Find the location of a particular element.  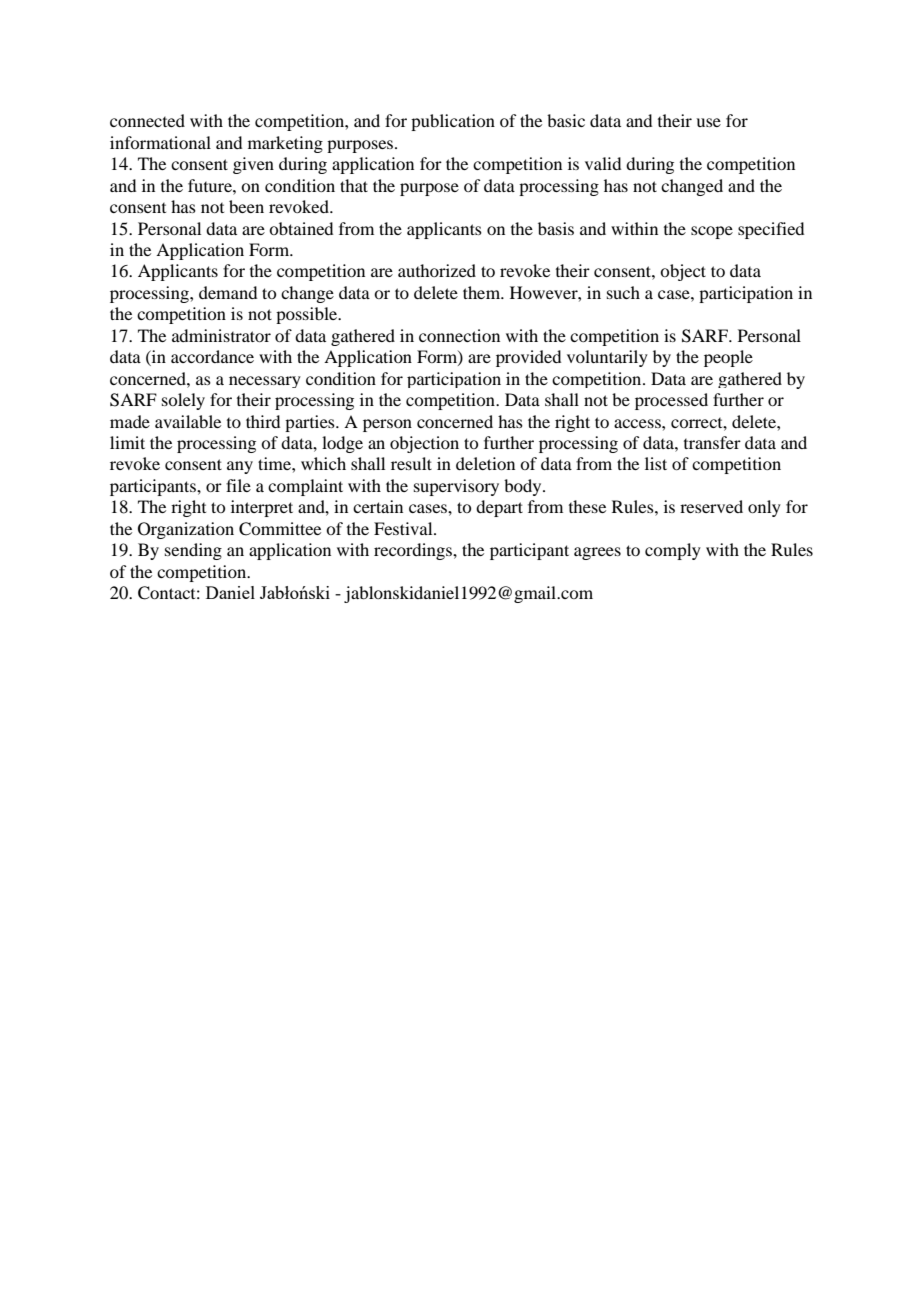

connected is located at coordinates (147, 120).
